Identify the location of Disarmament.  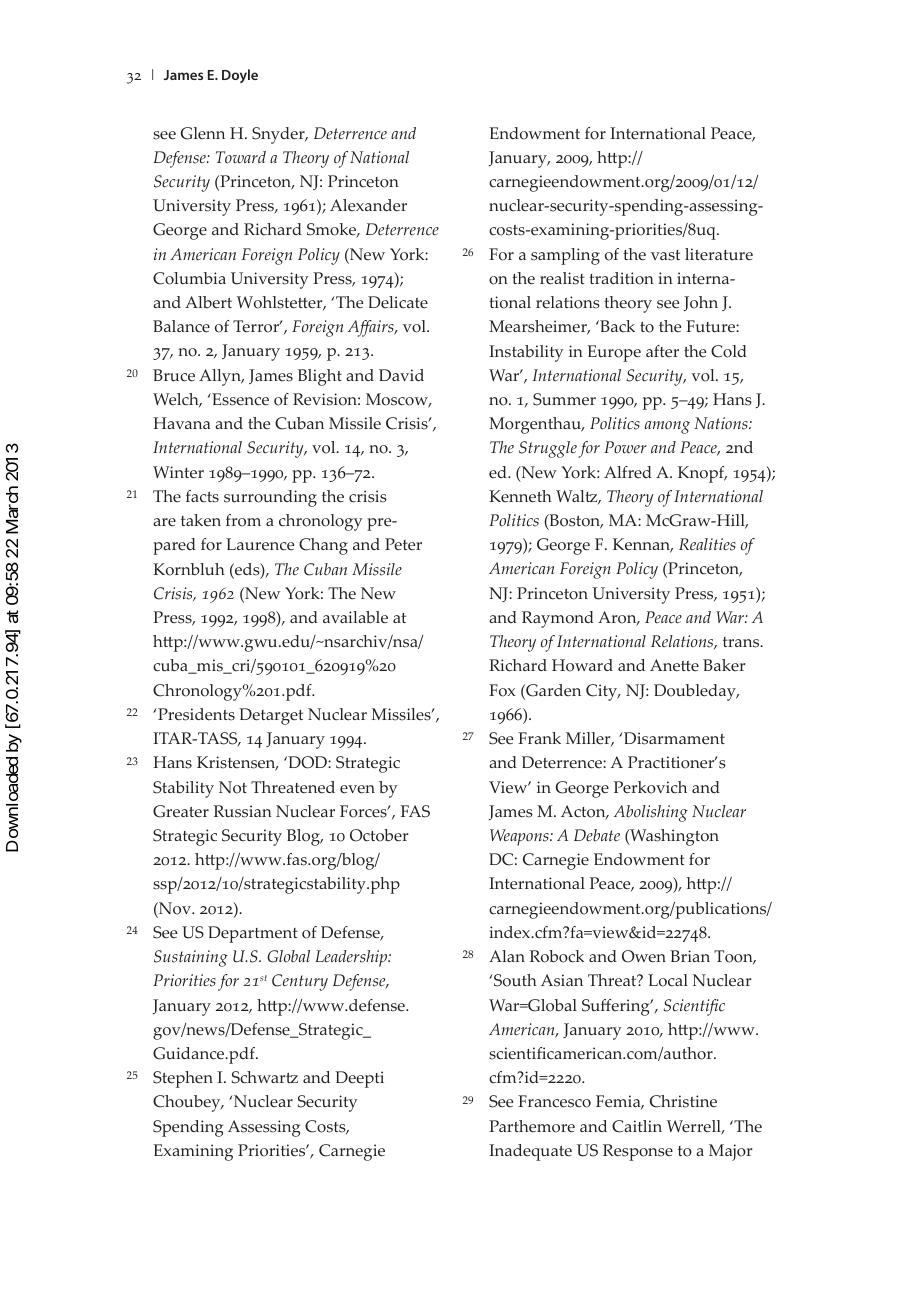
(673, 738).
